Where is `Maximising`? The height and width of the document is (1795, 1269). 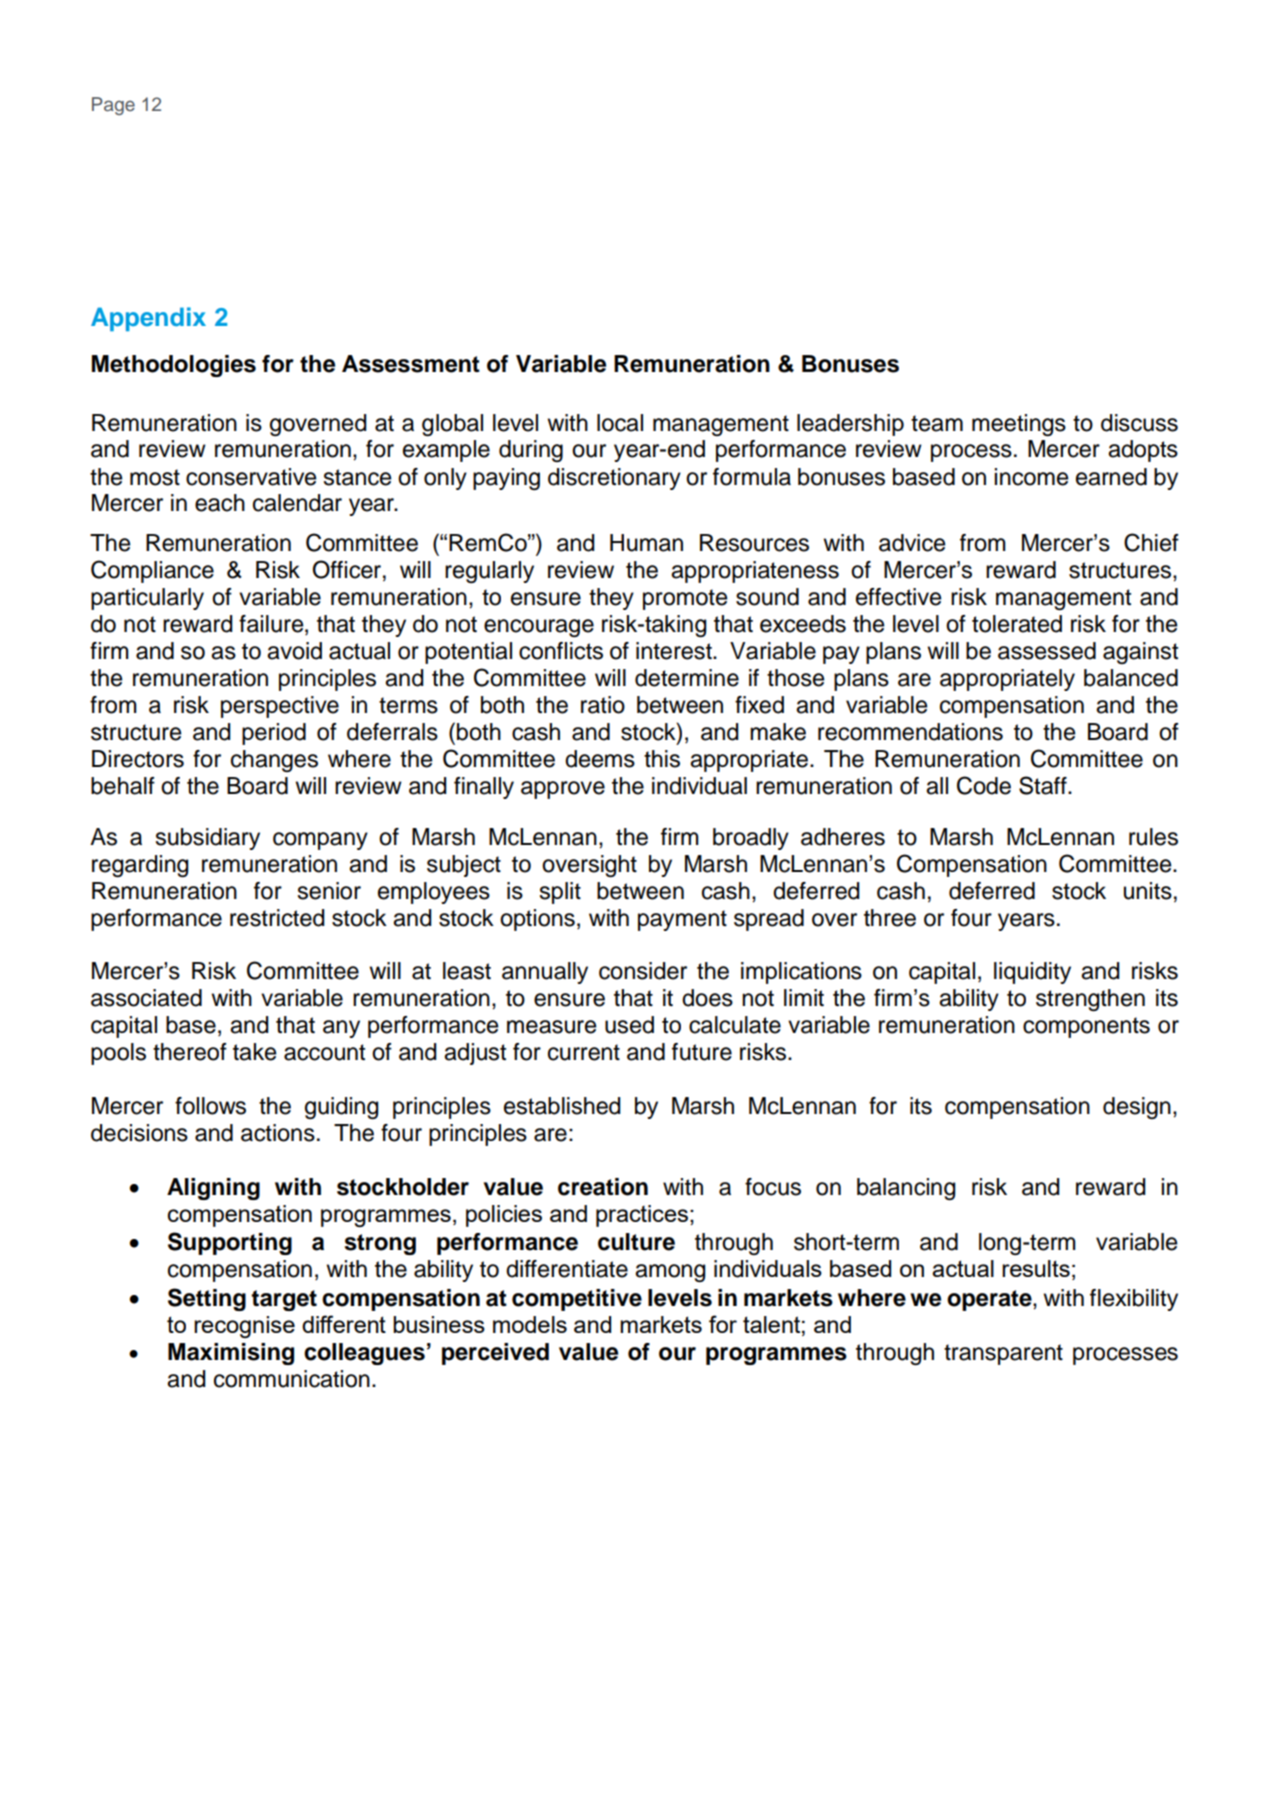 Maximising is located at coordinates (231, 1354).
